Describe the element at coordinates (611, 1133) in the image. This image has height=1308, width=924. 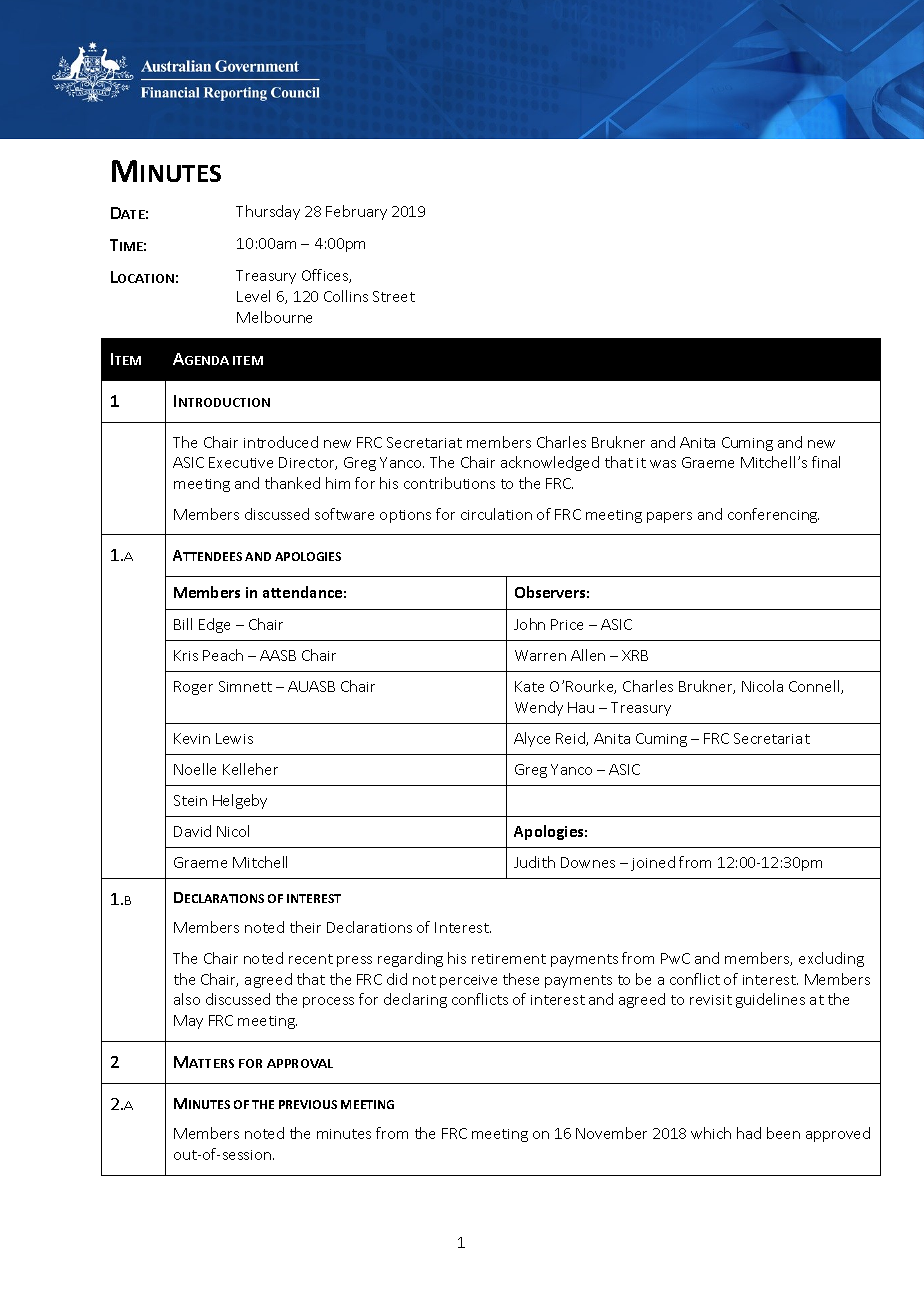
I see `November` at that location.
